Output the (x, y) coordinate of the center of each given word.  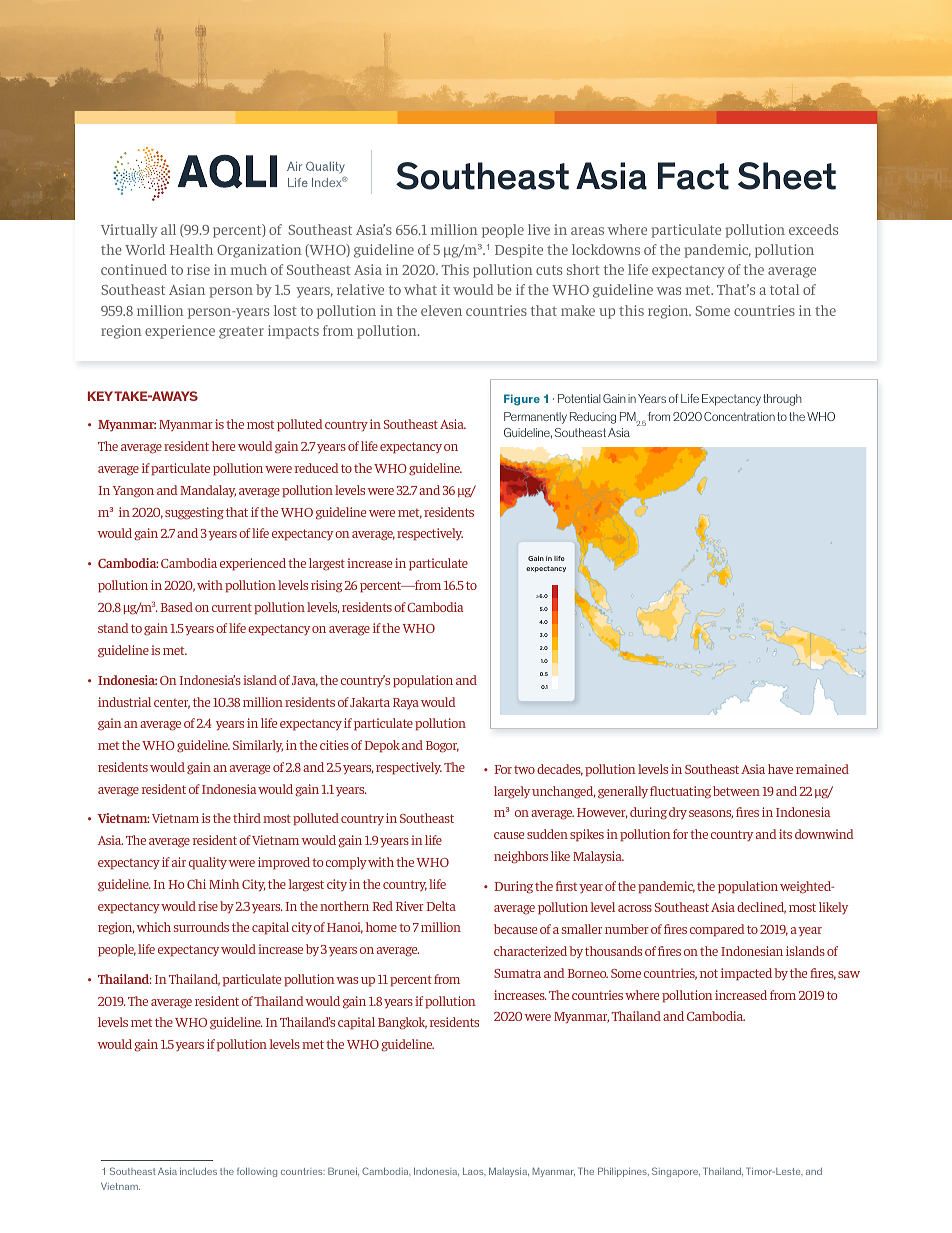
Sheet (787, 176)
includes (198, 1171)
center (172, 704)
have (780, 769)
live (539, 229)
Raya (406, 703)
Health (191, 249)
